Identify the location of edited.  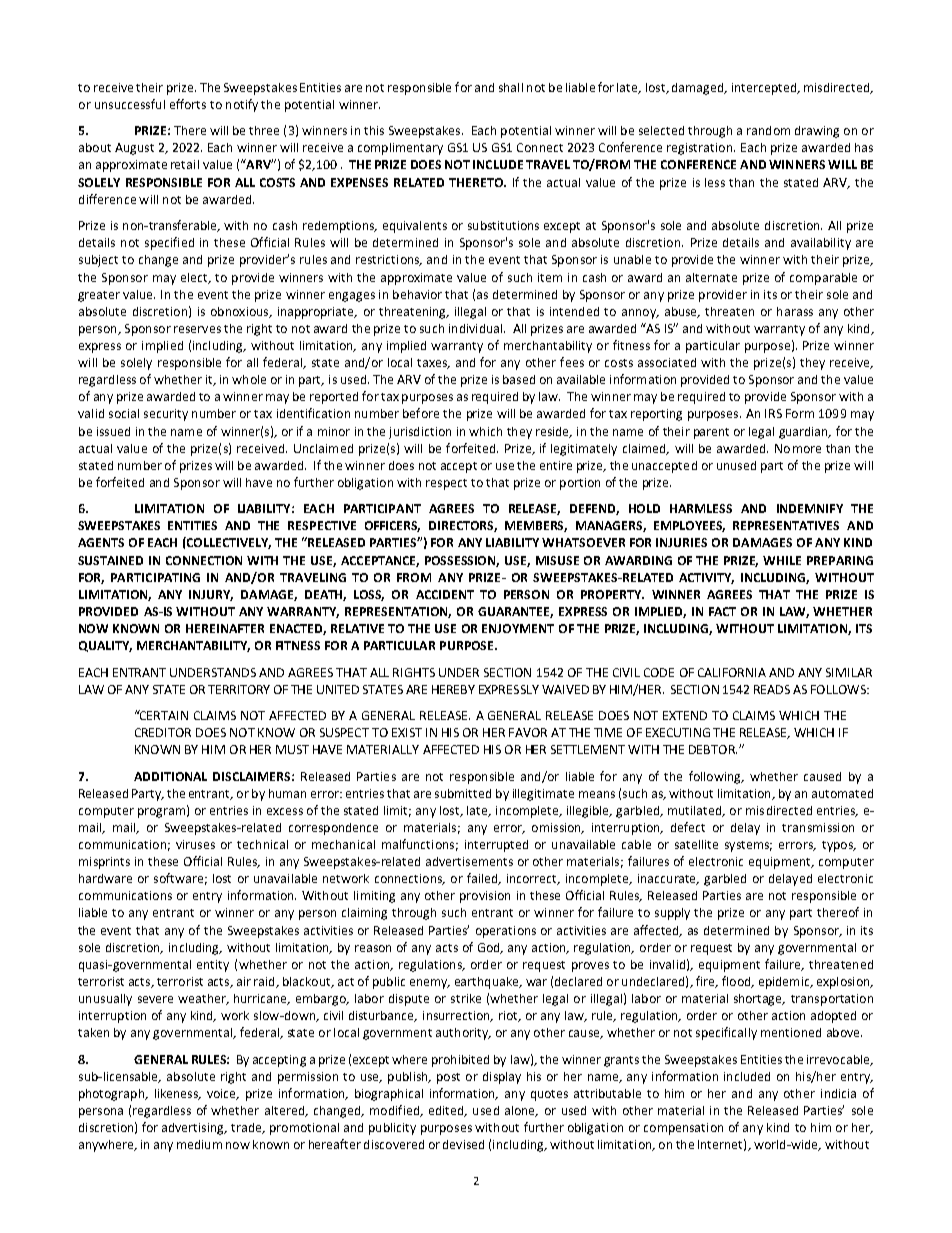
(447, 1111).
